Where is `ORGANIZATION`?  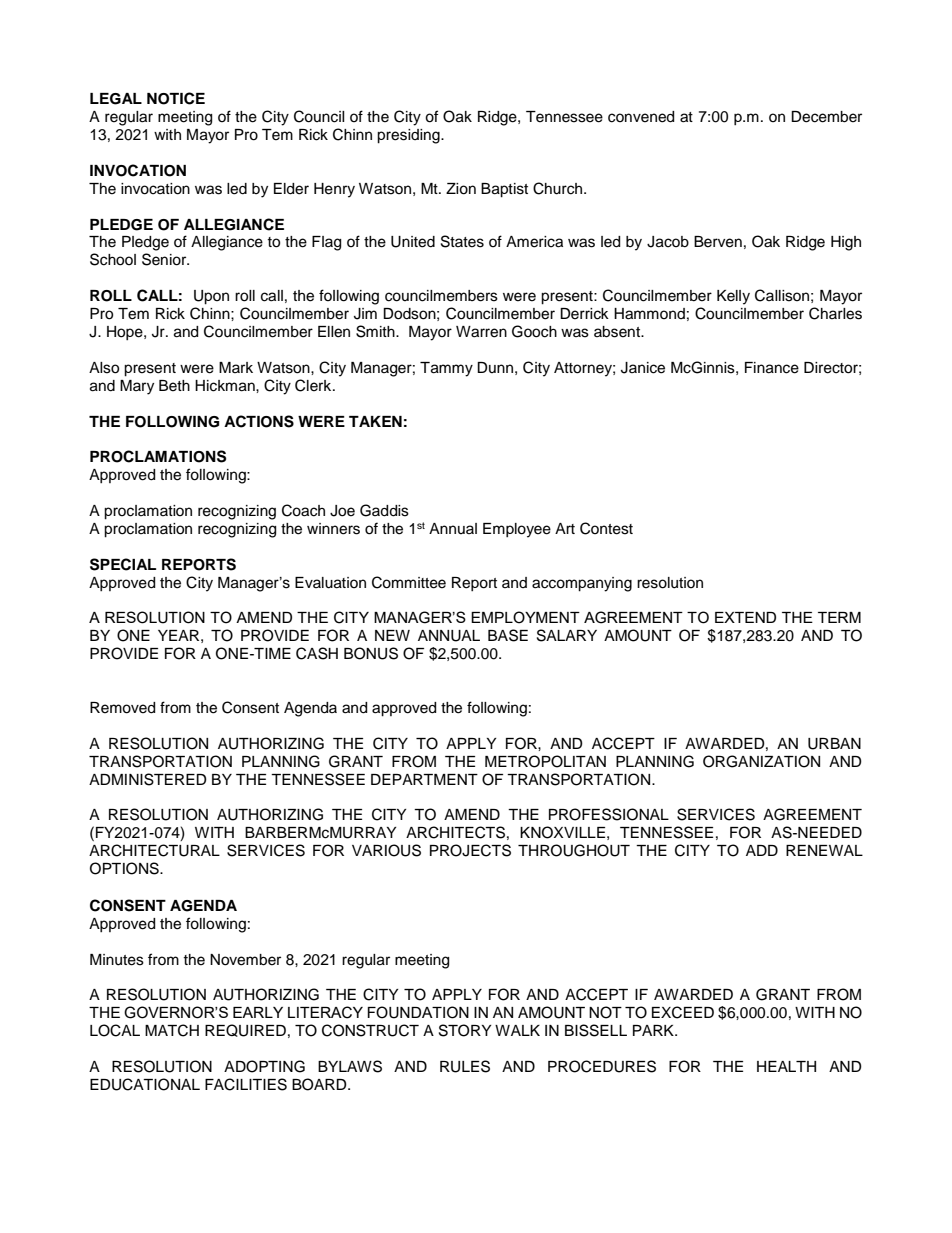 ORGANIZATION is located at coordinates (761, 761).
